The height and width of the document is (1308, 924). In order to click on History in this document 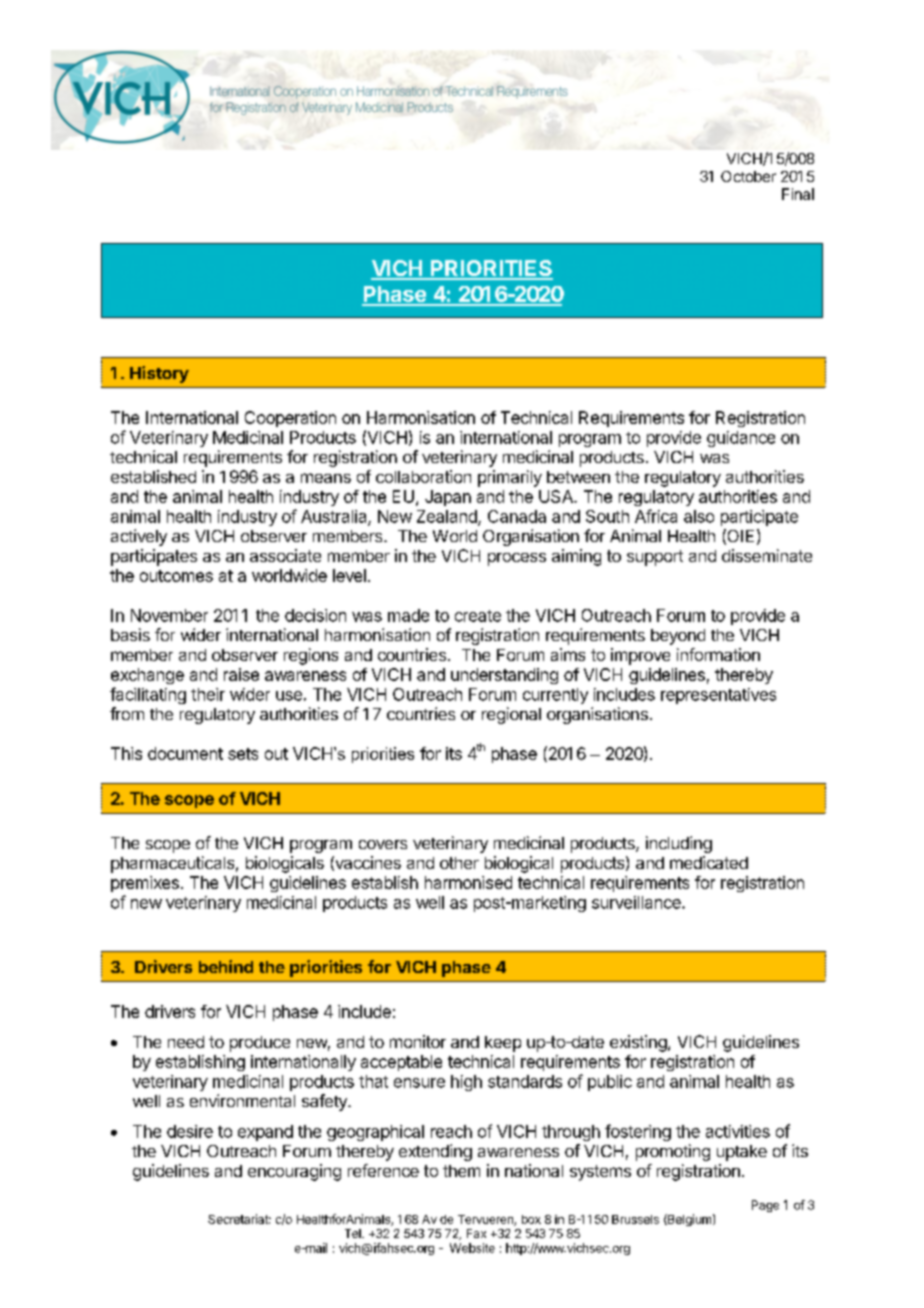, I will do `click(159, 374)`.
